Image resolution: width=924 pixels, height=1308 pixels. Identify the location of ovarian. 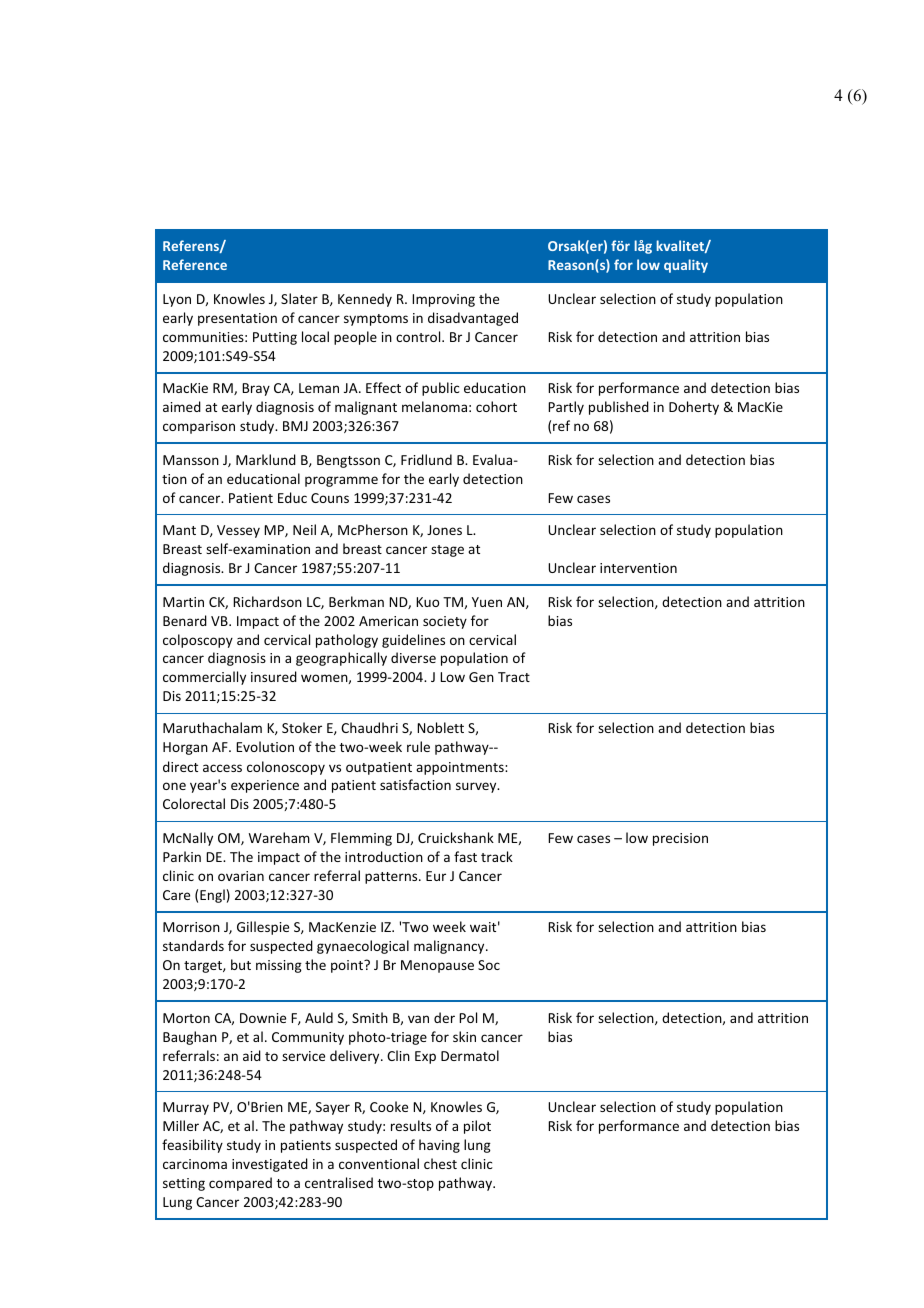
(241, 876).
